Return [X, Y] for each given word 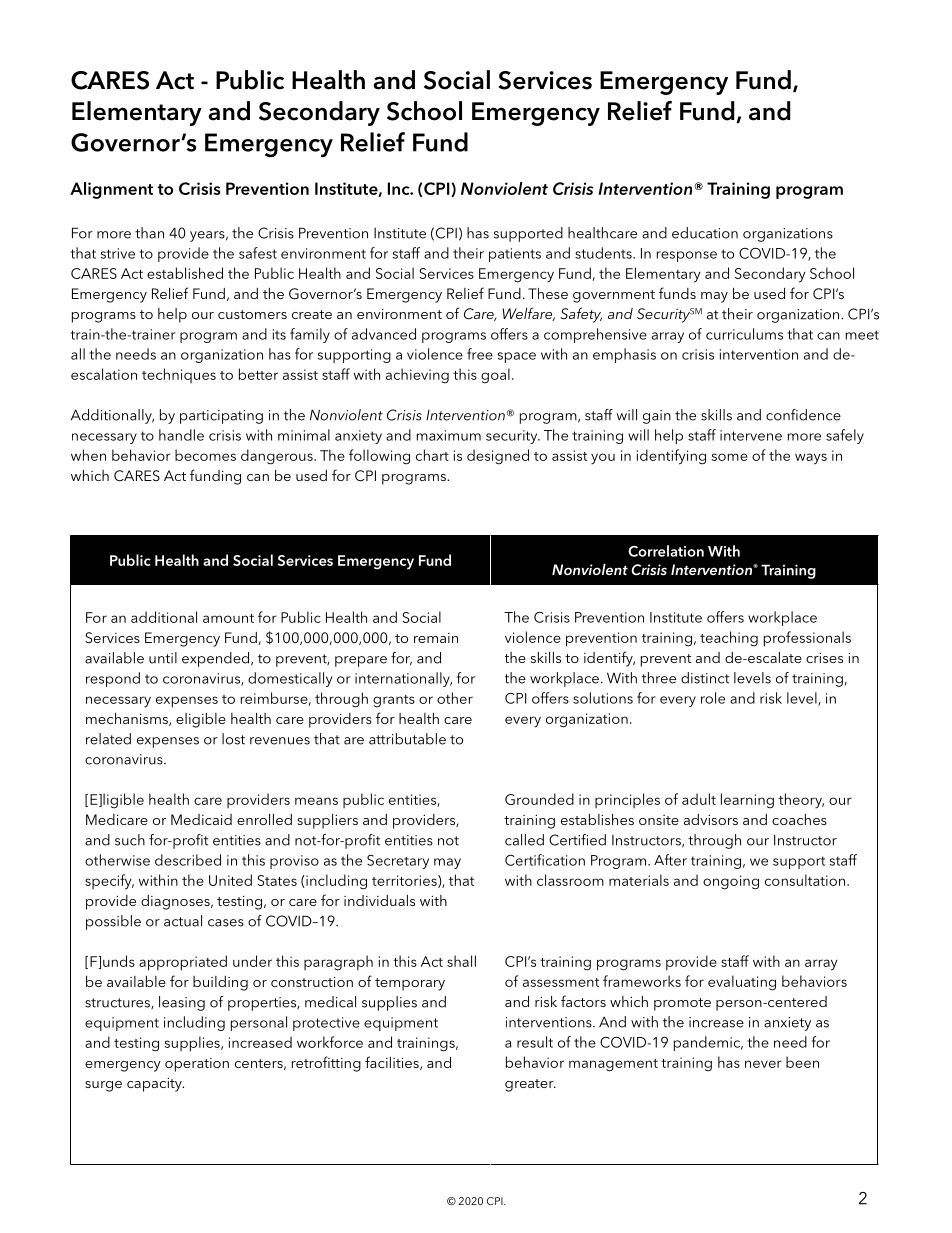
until [163, 658]
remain [436, 638]
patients [515, 255]
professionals [807, 639]
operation [197, 1065]
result [535, 1042]
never [763, 1064]
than [149, 233]
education [705, 233]
